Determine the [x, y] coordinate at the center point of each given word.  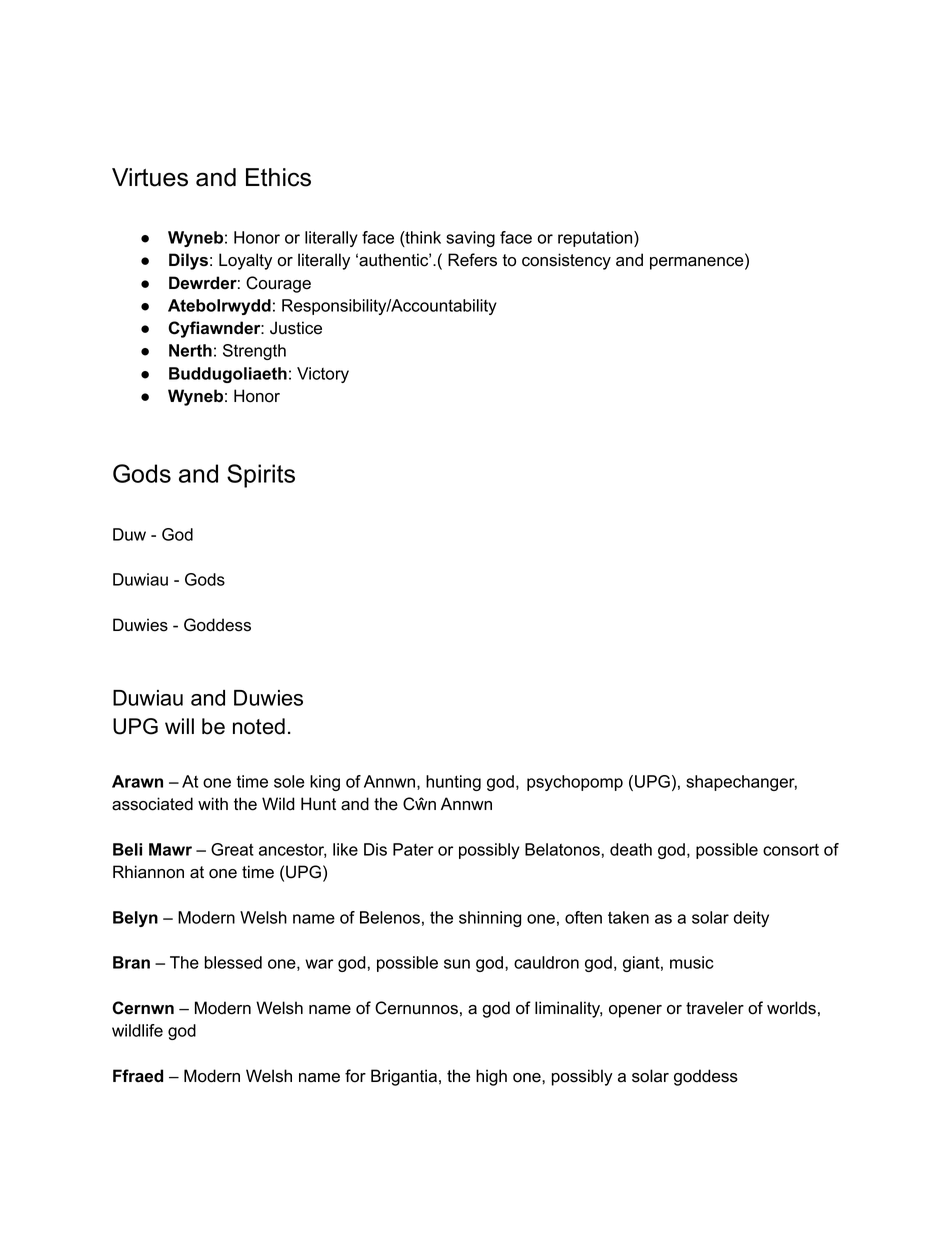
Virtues [150, 177]
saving [470, 239]
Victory [323, 375]
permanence [698, 263]
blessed [233, 962]
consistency [566, 261]
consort [791, 850]
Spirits [261, 476]
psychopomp [575, 783]
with [213, 803]
